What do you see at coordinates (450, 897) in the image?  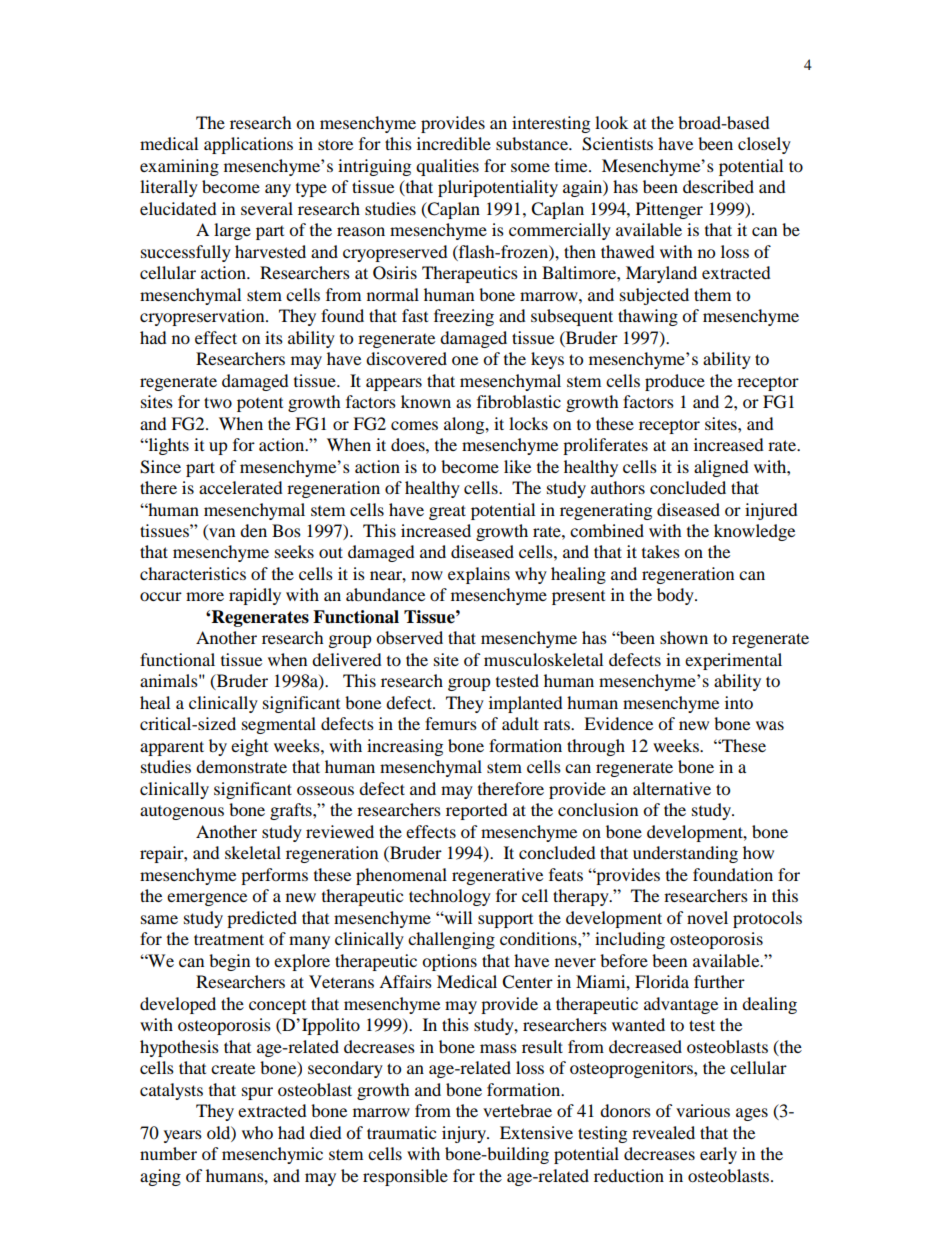 I see `technology` at bounding box center [450, 897].
